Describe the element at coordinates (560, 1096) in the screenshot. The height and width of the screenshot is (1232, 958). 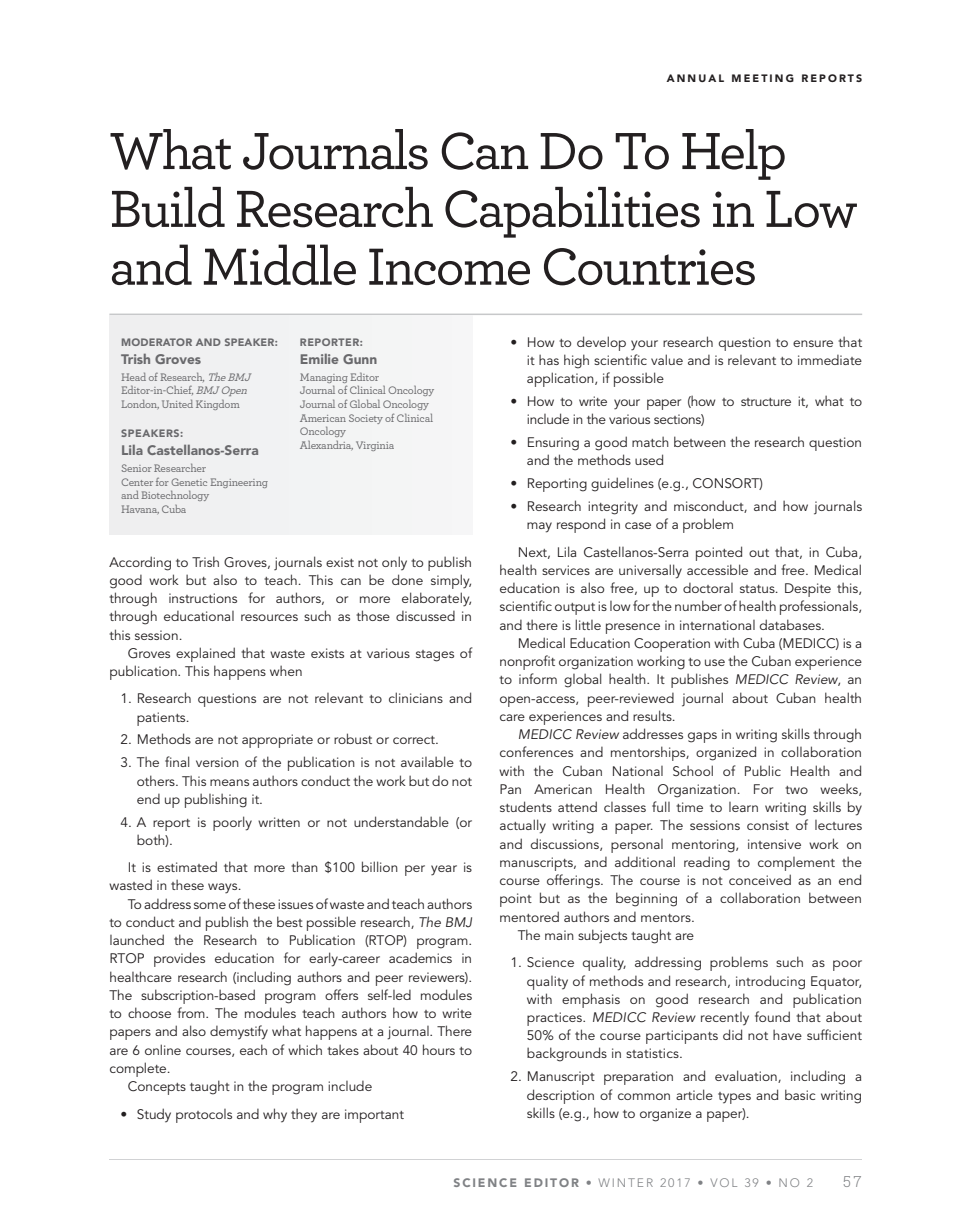
I see `description` at that location.
